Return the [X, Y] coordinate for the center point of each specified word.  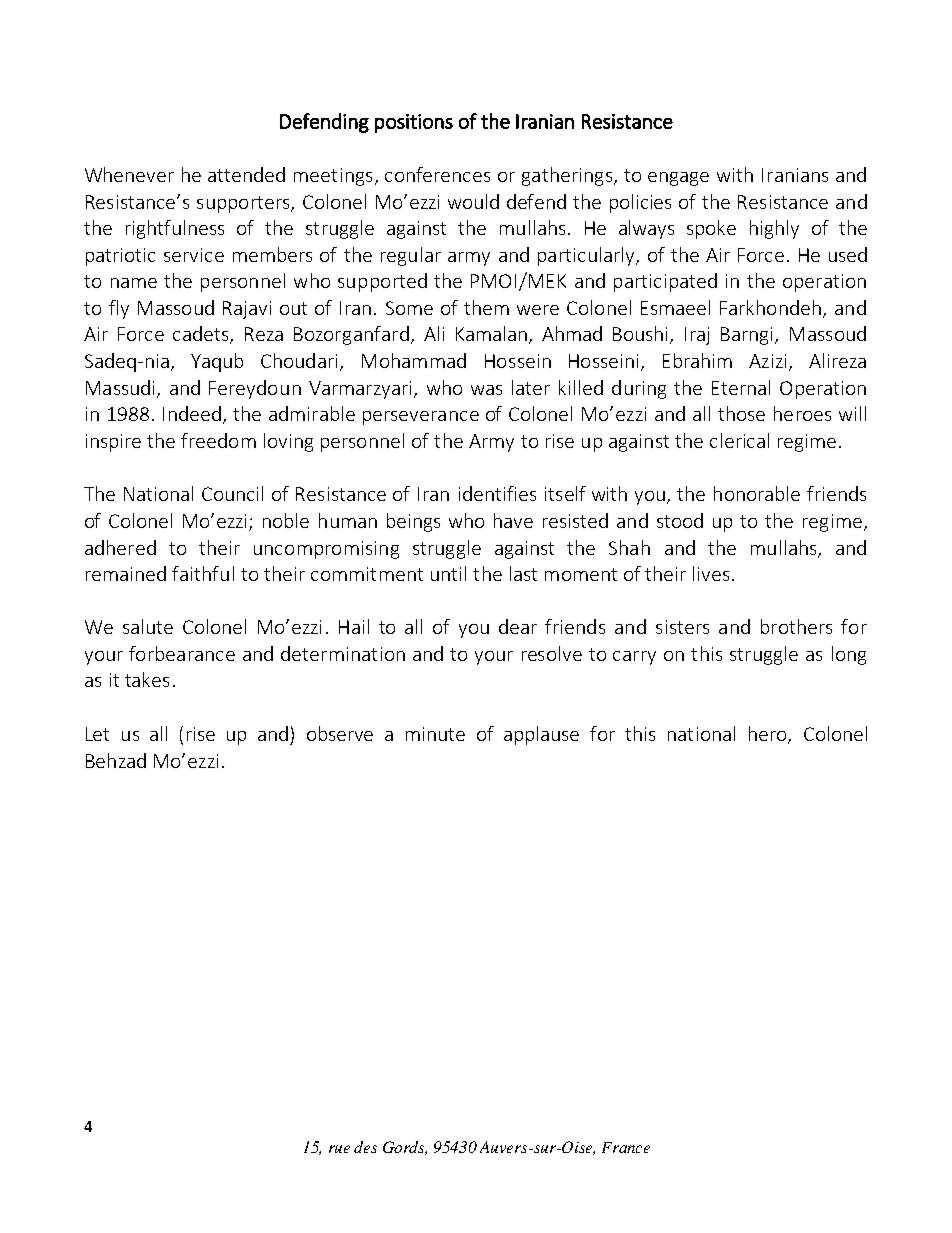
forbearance [182, 653]
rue [339, 1149]
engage [678, 179]
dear [518, 626]
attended [246, 174]
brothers [796, 626]
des [365, 1147]
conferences [437, 174]
